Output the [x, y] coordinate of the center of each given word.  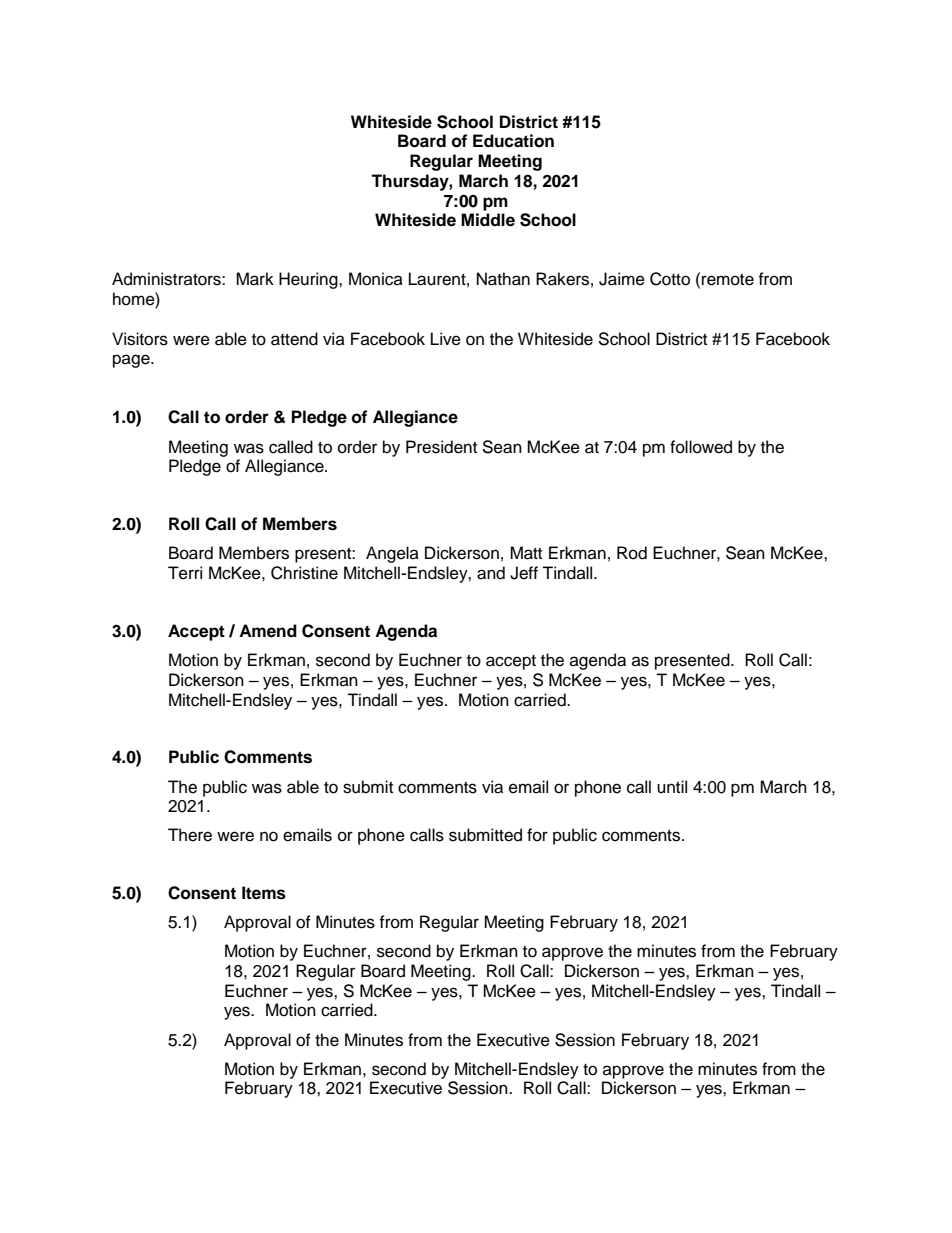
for [537, 835]
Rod [632, 553]
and [491, 573]
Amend [268, 631]
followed [701, 447]
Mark [255, 279]
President [441, 447]
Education [513, 141]
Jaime [622, 279]
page [132, 361]
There [190, 835]
